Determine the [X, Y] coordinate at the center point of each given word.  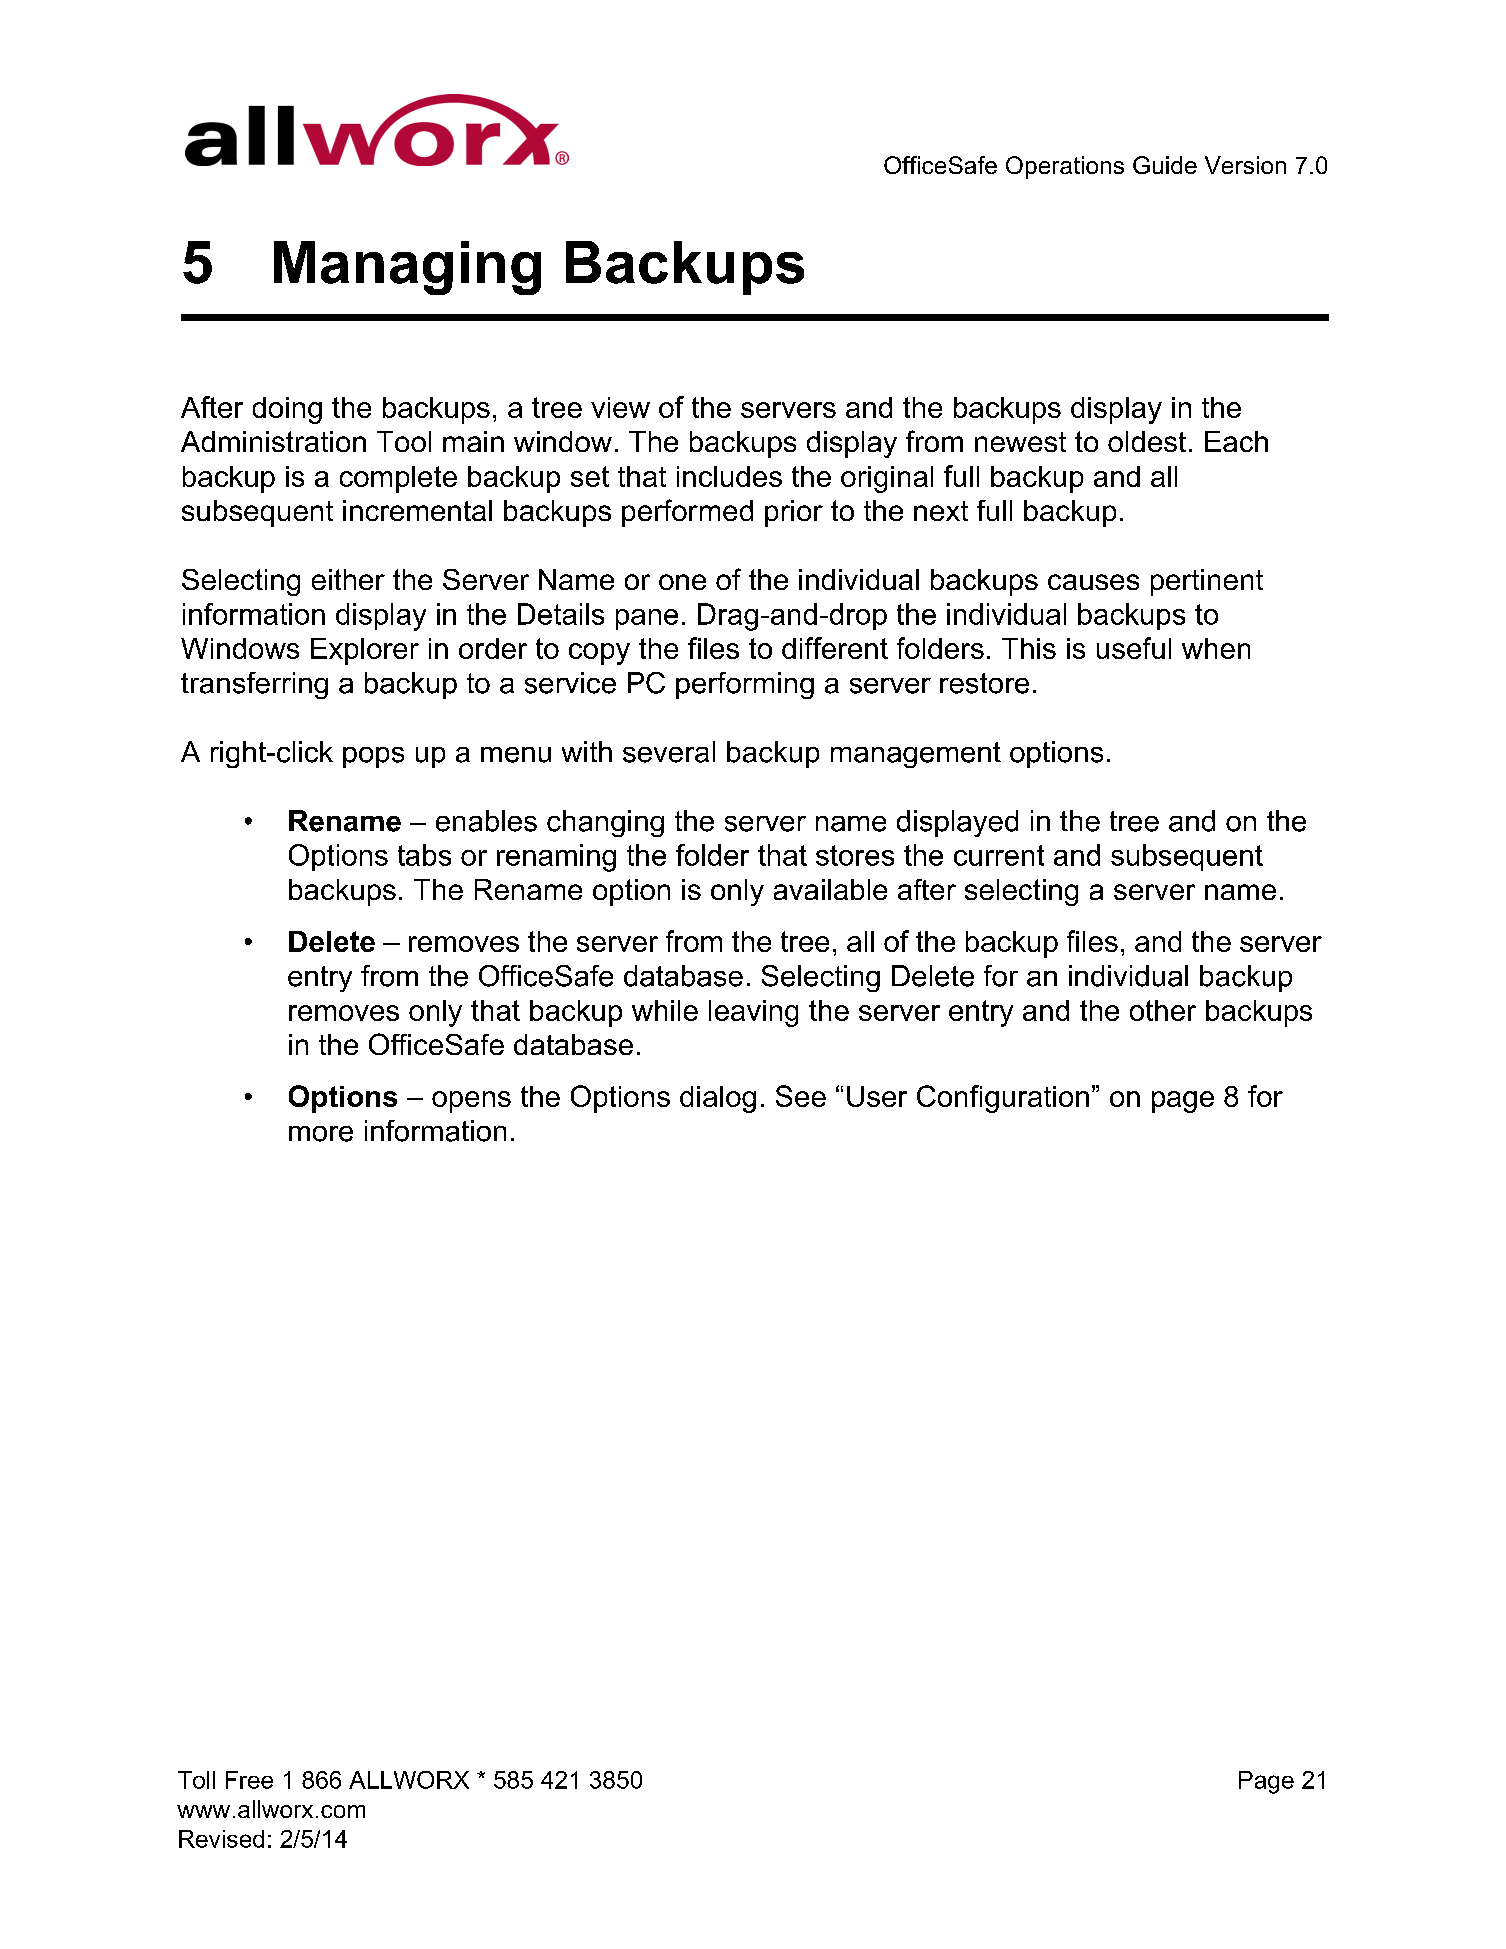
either [348, 579]
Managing [407, 268]
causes [1093, 582]
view [620, 407]
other [1163, 1010]
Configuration [1003, 1099]
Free [249, 1780]
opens [471, 1102]
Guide [1165, 165]
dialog [718, 1099]
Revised [221, 1839]
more [321, 1134]
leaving [753, 1013]
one [682, 582]
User [877, 1096]
